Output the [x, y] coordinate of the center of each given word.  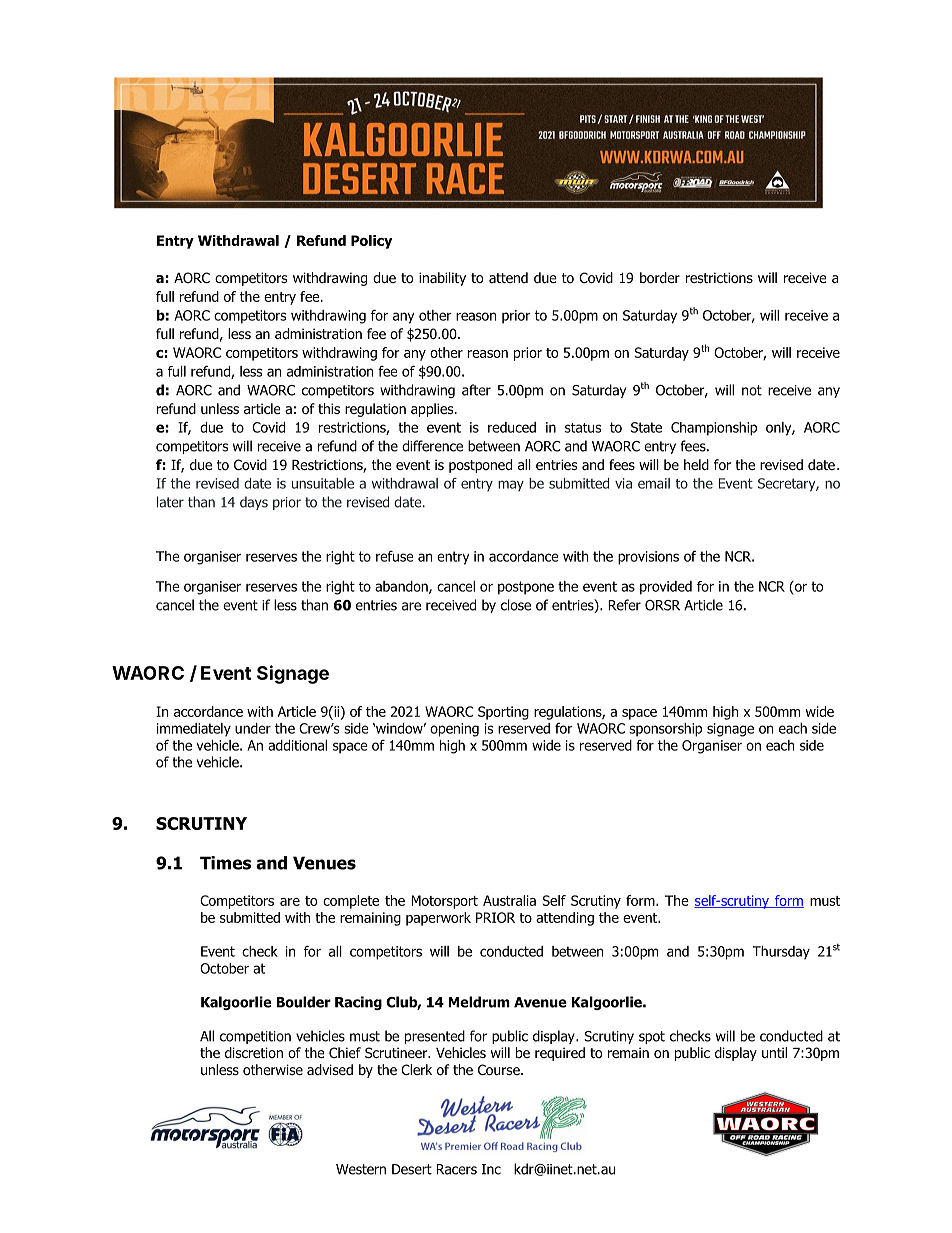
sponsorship [665, 730]
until [774, 1052]
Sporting [503, 713]
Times [225, 863]
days [254, 503]
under [253, 728]
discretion [254, 1052]
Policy [371, 242]
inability [442, 279]
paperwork [438, 919]
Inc [491, 1169]
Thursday [781, 953]
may [511, 485]
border [660, 278]
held [696, 464]
